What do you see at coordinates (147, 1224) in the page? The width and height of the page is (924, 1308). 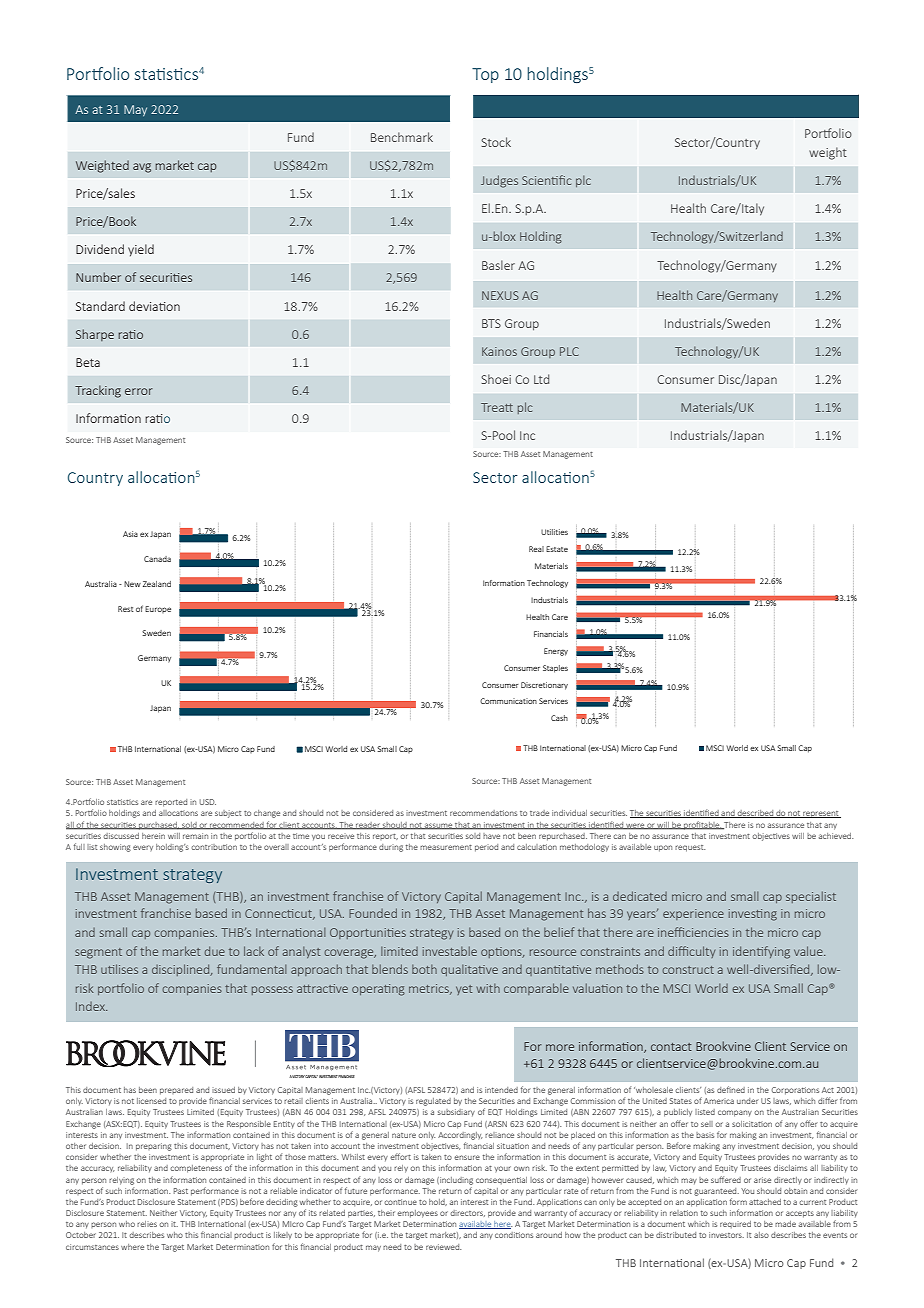 I see `relies` at bounding box center [147, 1224].
